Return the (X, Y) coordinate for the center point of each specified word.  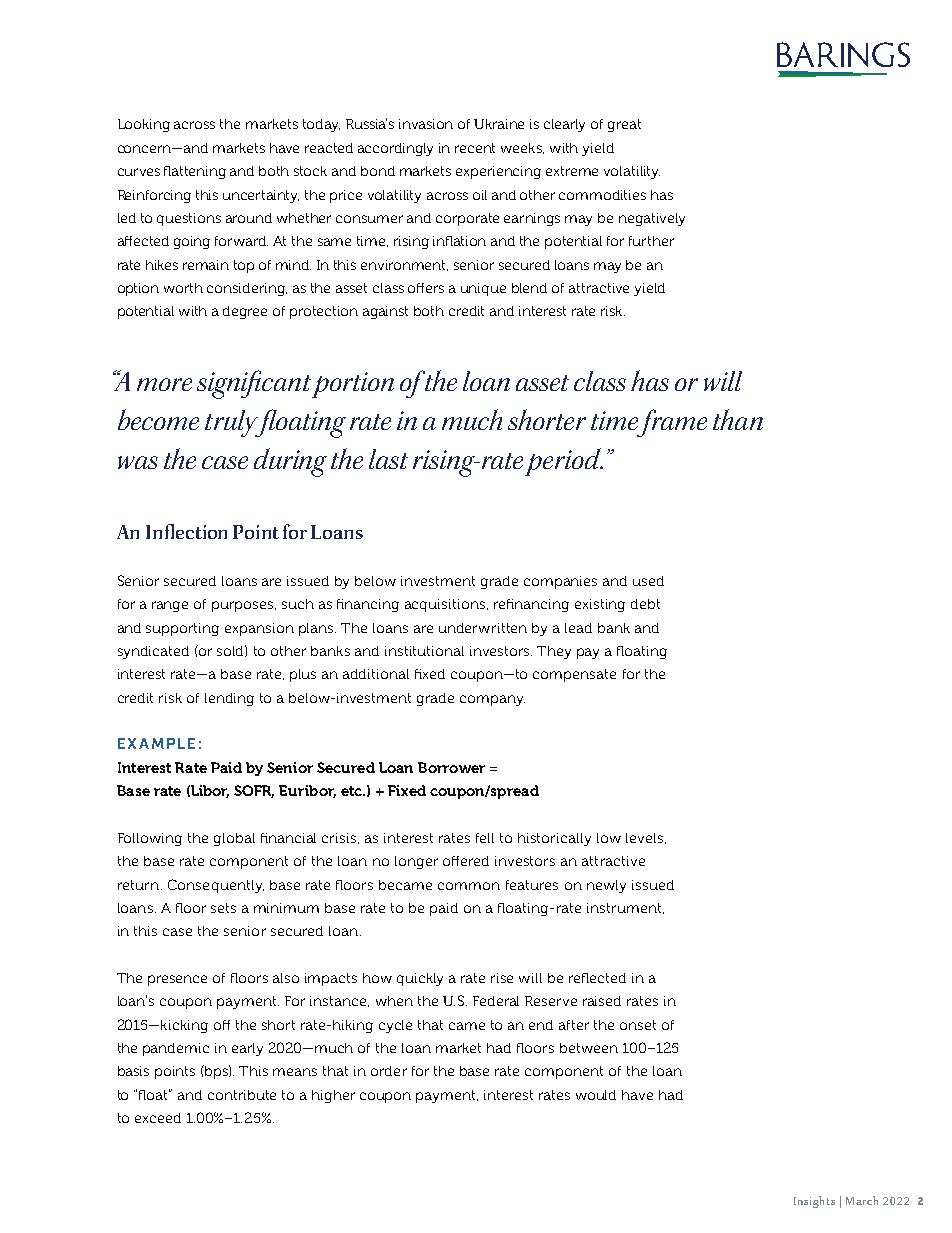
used (648, 581)
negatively (652, 219)
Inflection (186, 531)
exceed (158, 1118)
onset (638, 1025)
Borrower (451, 767)
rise (502, 978)
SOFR (254, 791)
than (738, 419)
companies (560, 582)
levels (644, 838)
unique (483, 289)
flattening (195, 172)
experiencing (498, 172)
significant (255, 384)
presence (177, 980)
